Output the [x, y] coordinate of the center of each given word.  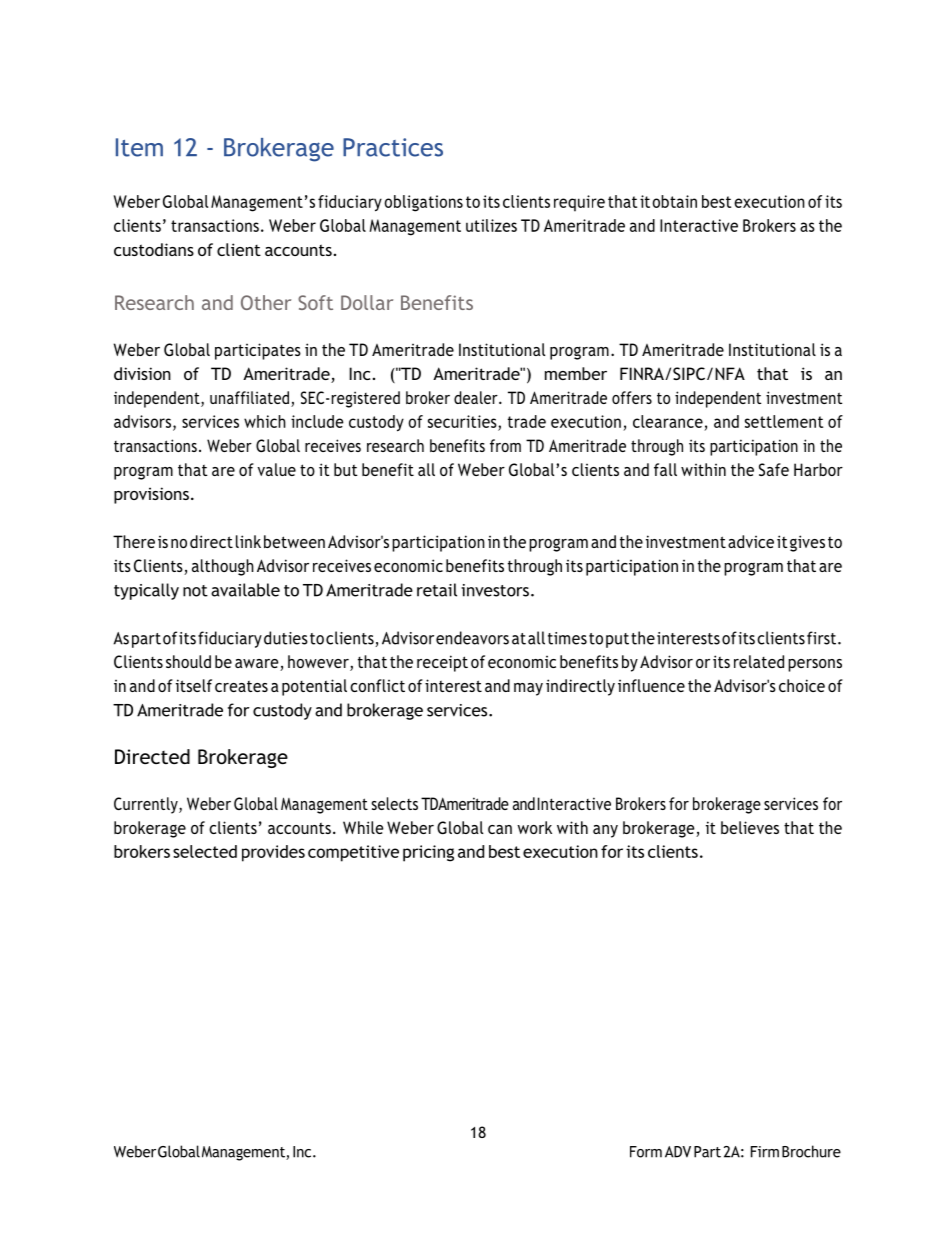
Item [139, 147]
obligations [423, 203]
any [605, 831]
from [505, 445]
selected [205, 851]
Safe [774, 469]
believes [750, 827]
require [579, 203]
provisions [151, 495]
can [500, 829]
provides [273, 853]
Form [646, 1152]
